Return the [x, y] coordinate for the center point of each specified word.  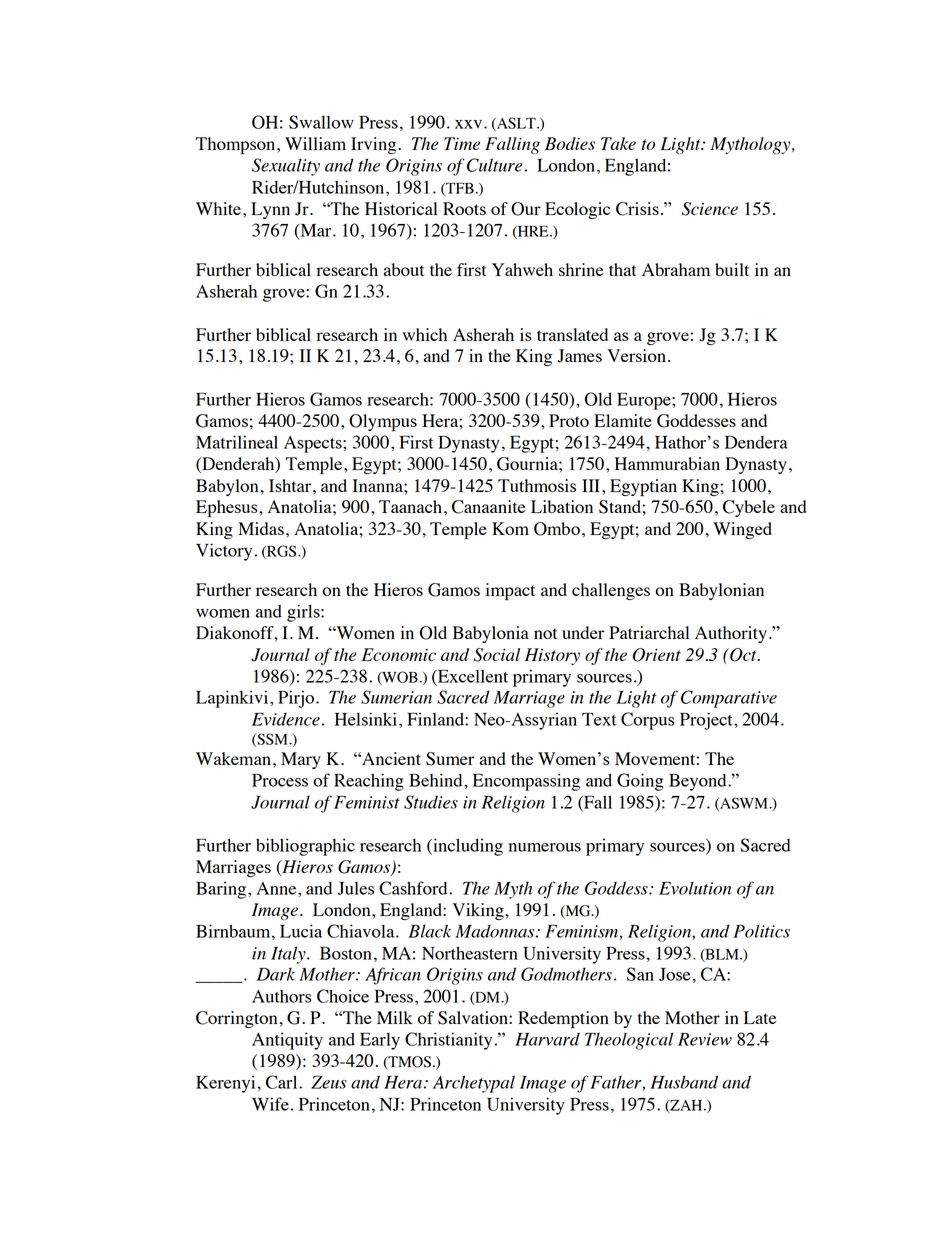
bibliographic [305, 847]
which [425, 334]
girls [304, 613]
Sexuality [286, 167]
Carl [283, 1082]
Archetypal [474, 1084]
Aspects [314, 444]
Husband [684, 1082]
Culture [495, 165]
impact [510, 591]
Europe [645, 401]
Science [710, 209]
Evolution [695, 888]
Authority [731, 634]
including [467, 847]
